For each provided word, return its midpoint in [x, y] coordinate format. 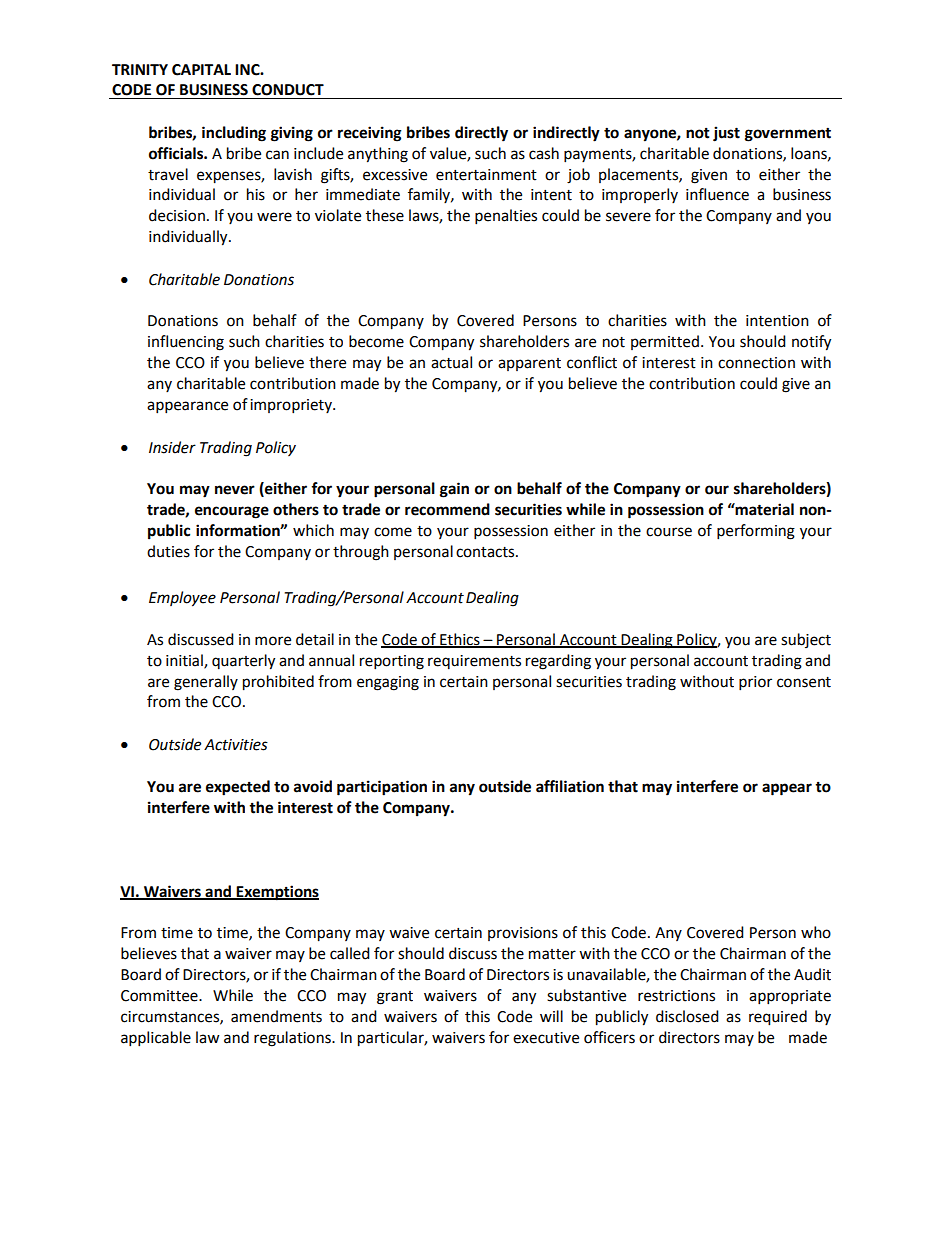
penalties [506, 217]
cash [544, 153]
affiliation [570, 786]
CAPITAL [201, 70]
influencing [186, 343]
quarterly [243, 662]
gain [454, 490]
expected [238, 788]
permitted [665, 342]
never [235, 490]
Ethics [460, 640]
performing [756, 532]
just [726, 134]
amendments [276, 1016]
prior [755, 683]
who [816, 932]
